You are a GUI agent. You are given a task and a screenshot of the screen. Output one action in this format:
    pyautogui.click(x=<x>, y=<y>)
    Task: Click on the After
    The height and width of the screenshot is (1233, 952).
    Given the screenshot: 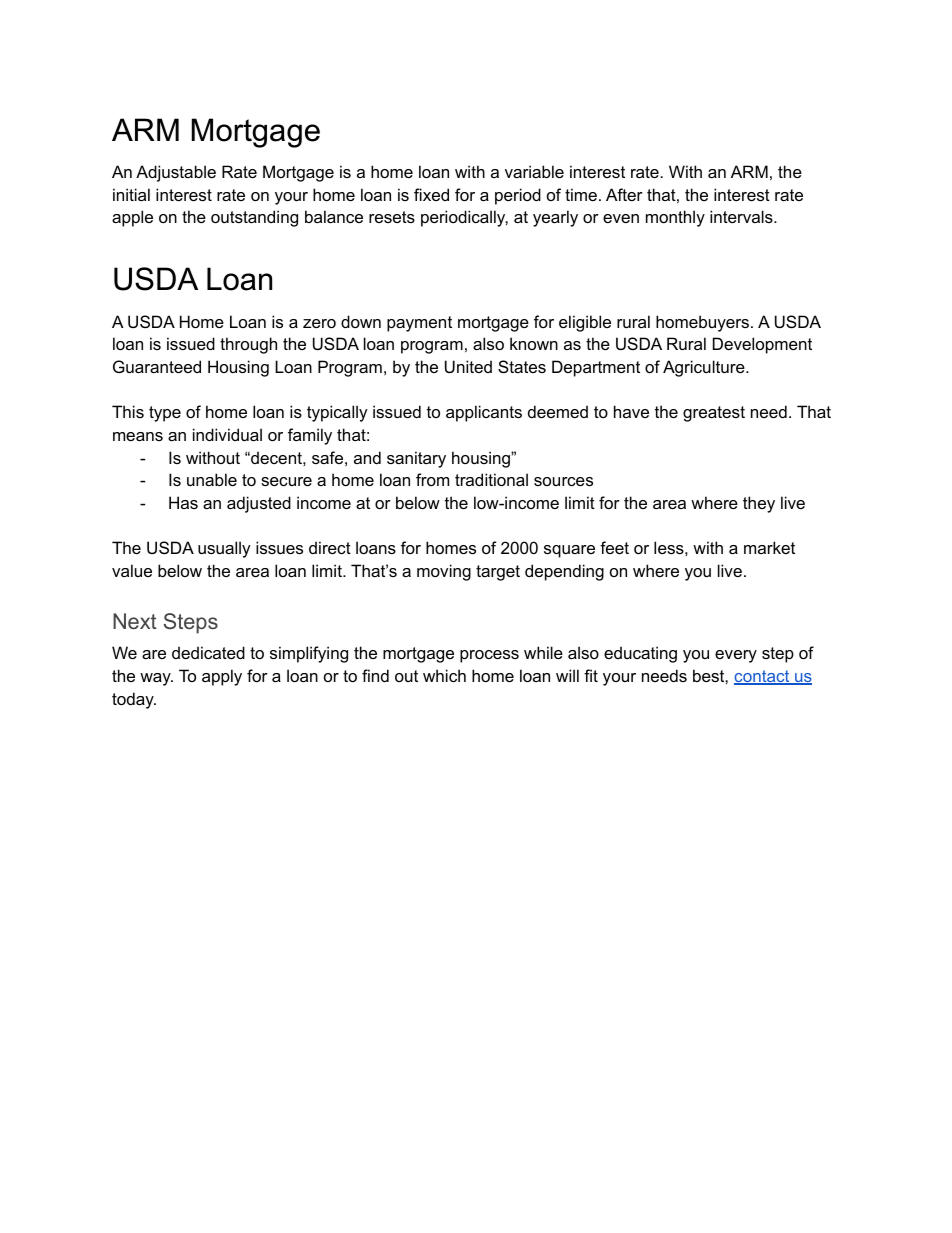 What is the action you would take?
    pyautogui.click(x=624, y=194)
